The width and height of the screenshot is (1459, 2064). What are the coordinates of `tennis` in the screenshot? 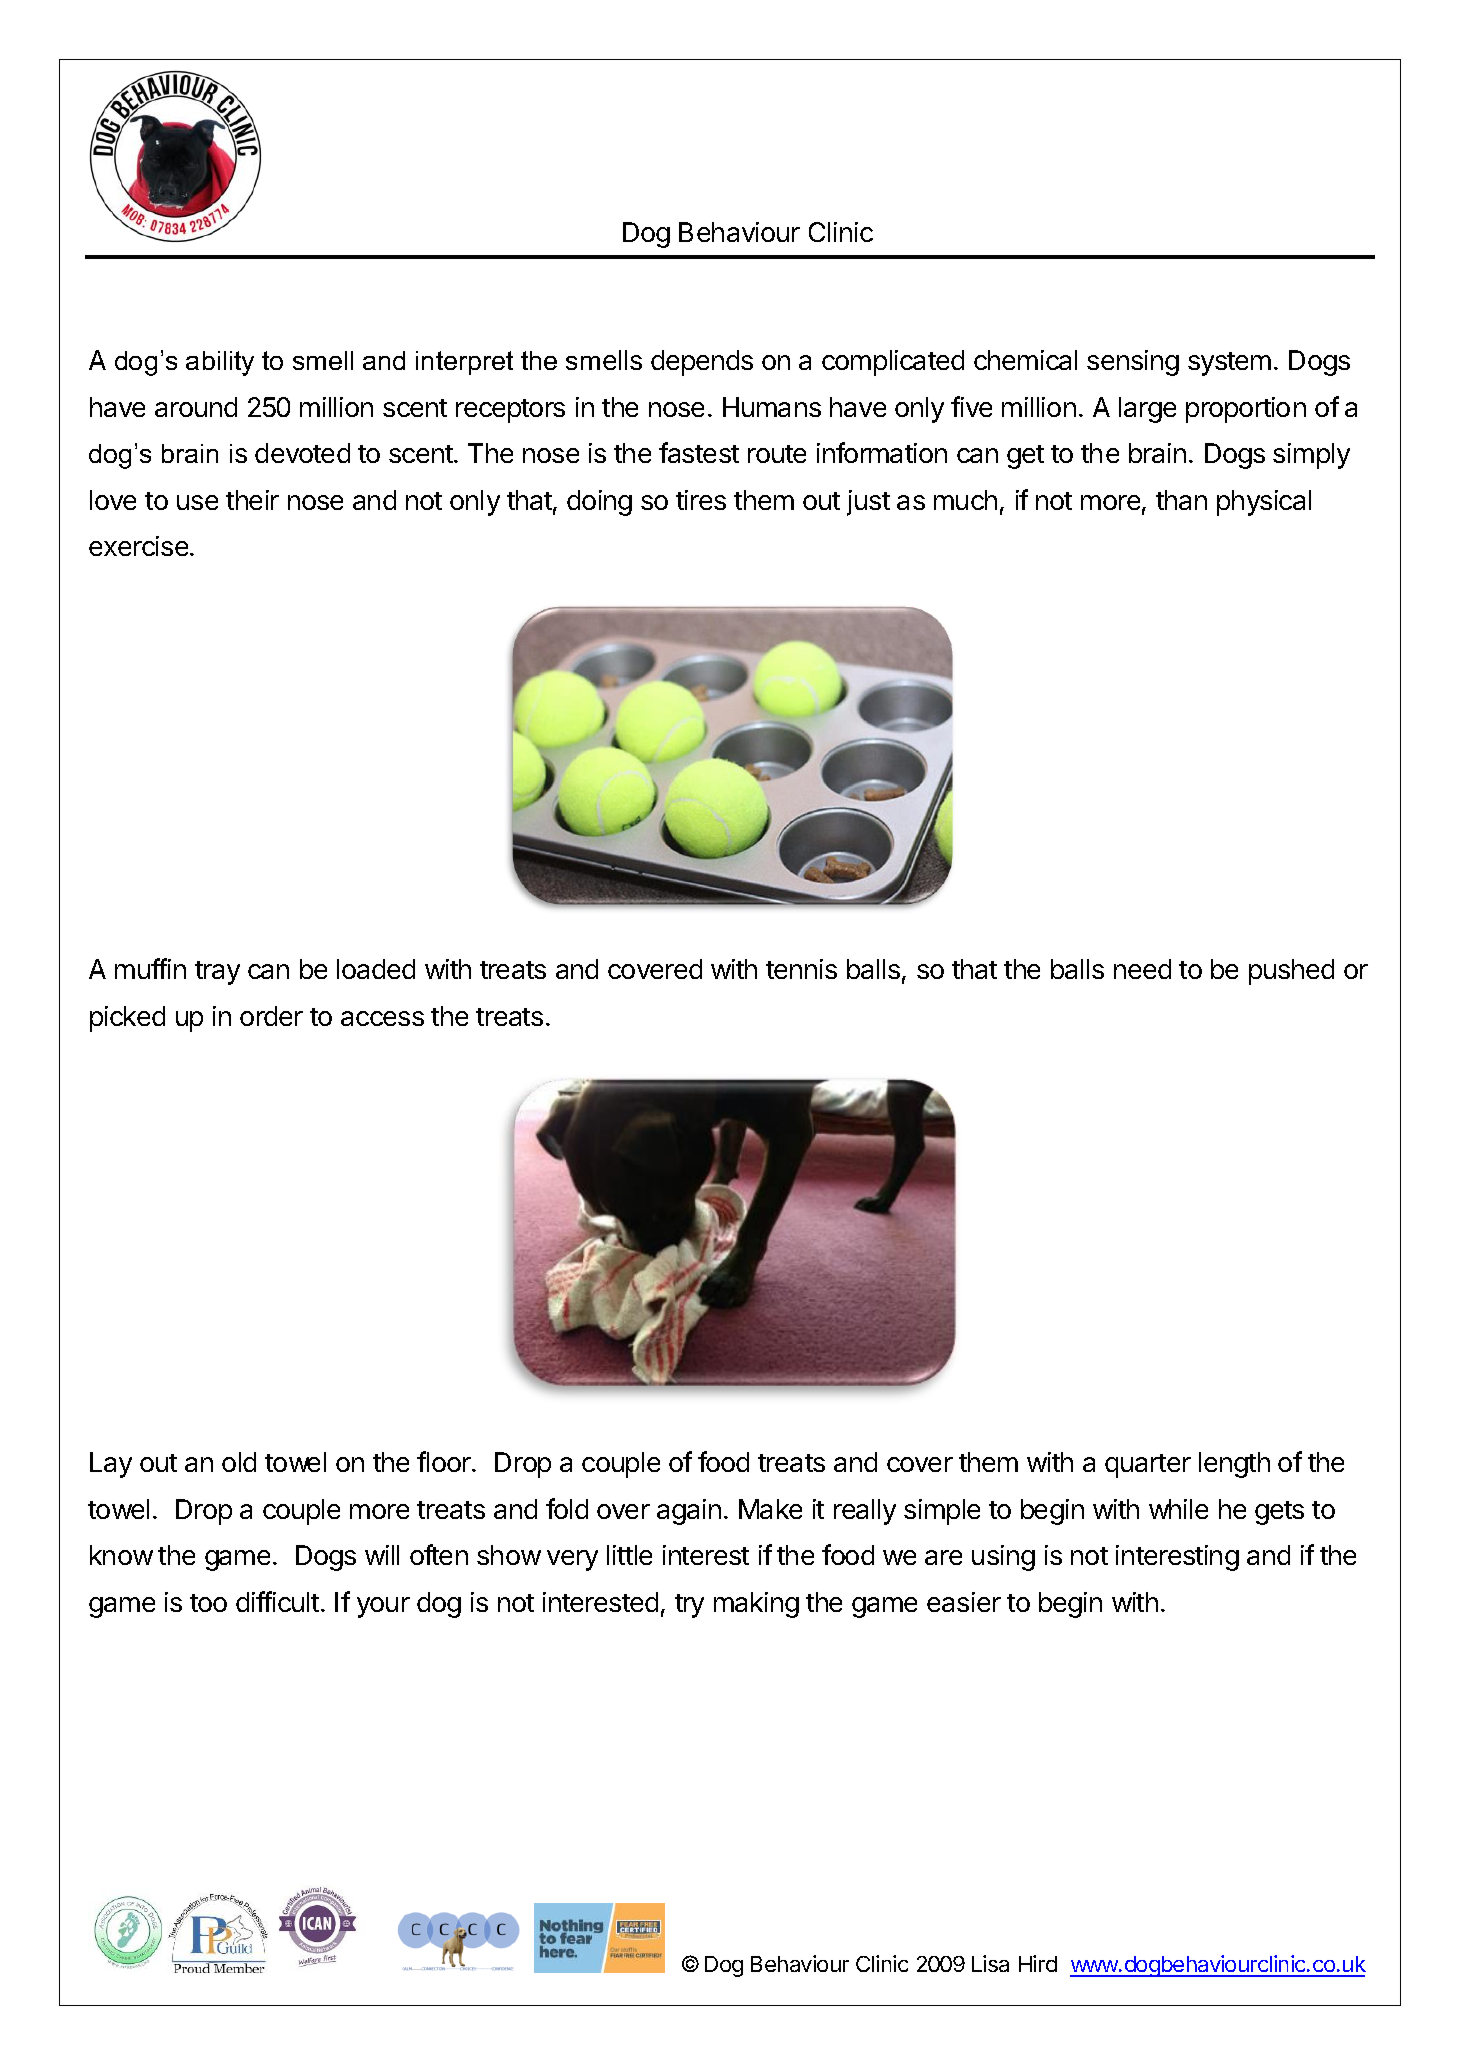 It's located at (801, 969).
